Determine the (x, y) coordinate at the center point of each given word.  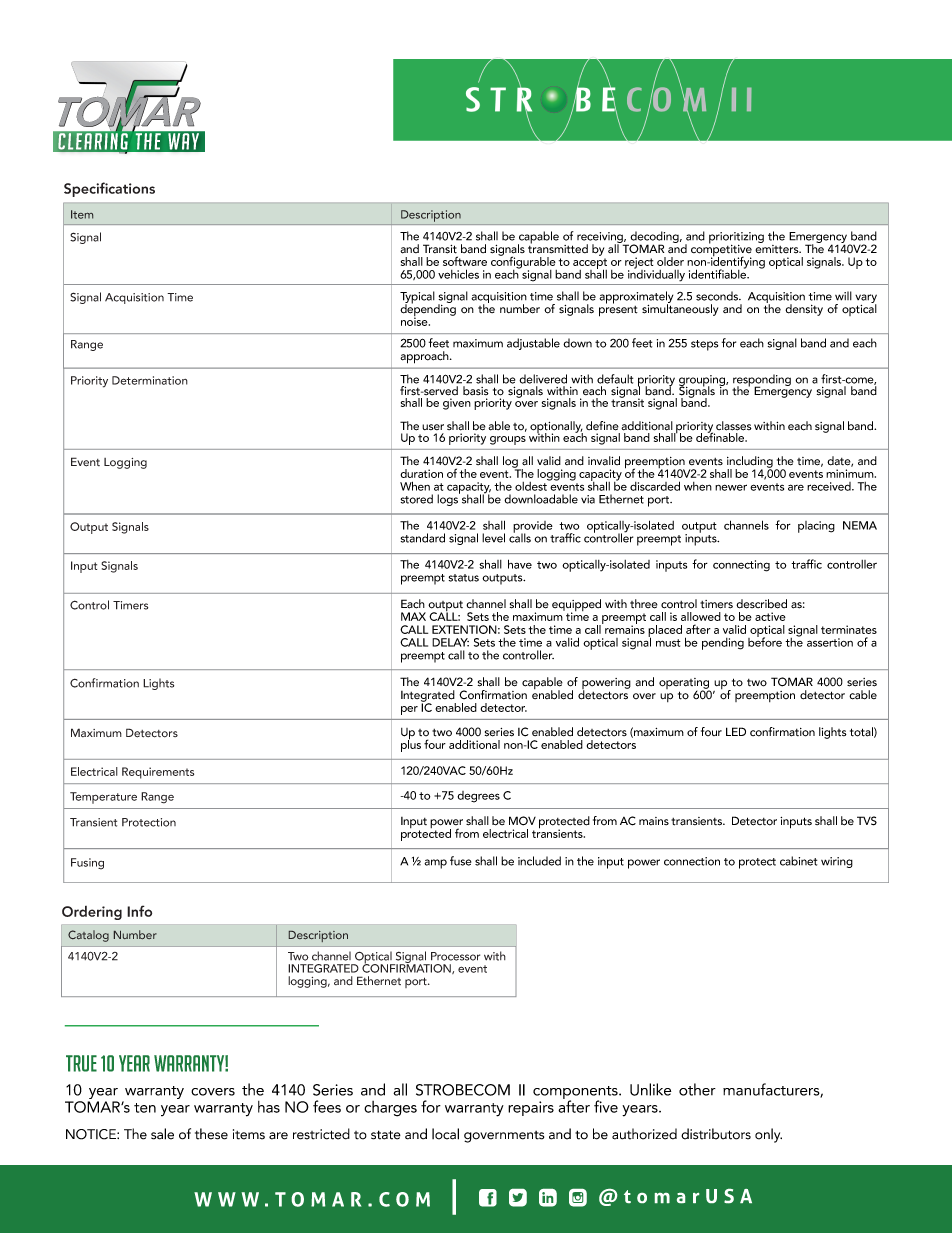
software (465, 261)
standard (423, 538)
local (445, 1134)
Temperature (103, 798)
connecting (741, 566)
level (493, 538)
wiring (837, 862)
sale (162, 1134)
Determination (150, 380)
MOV (522, 821)
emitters (778, 248)
